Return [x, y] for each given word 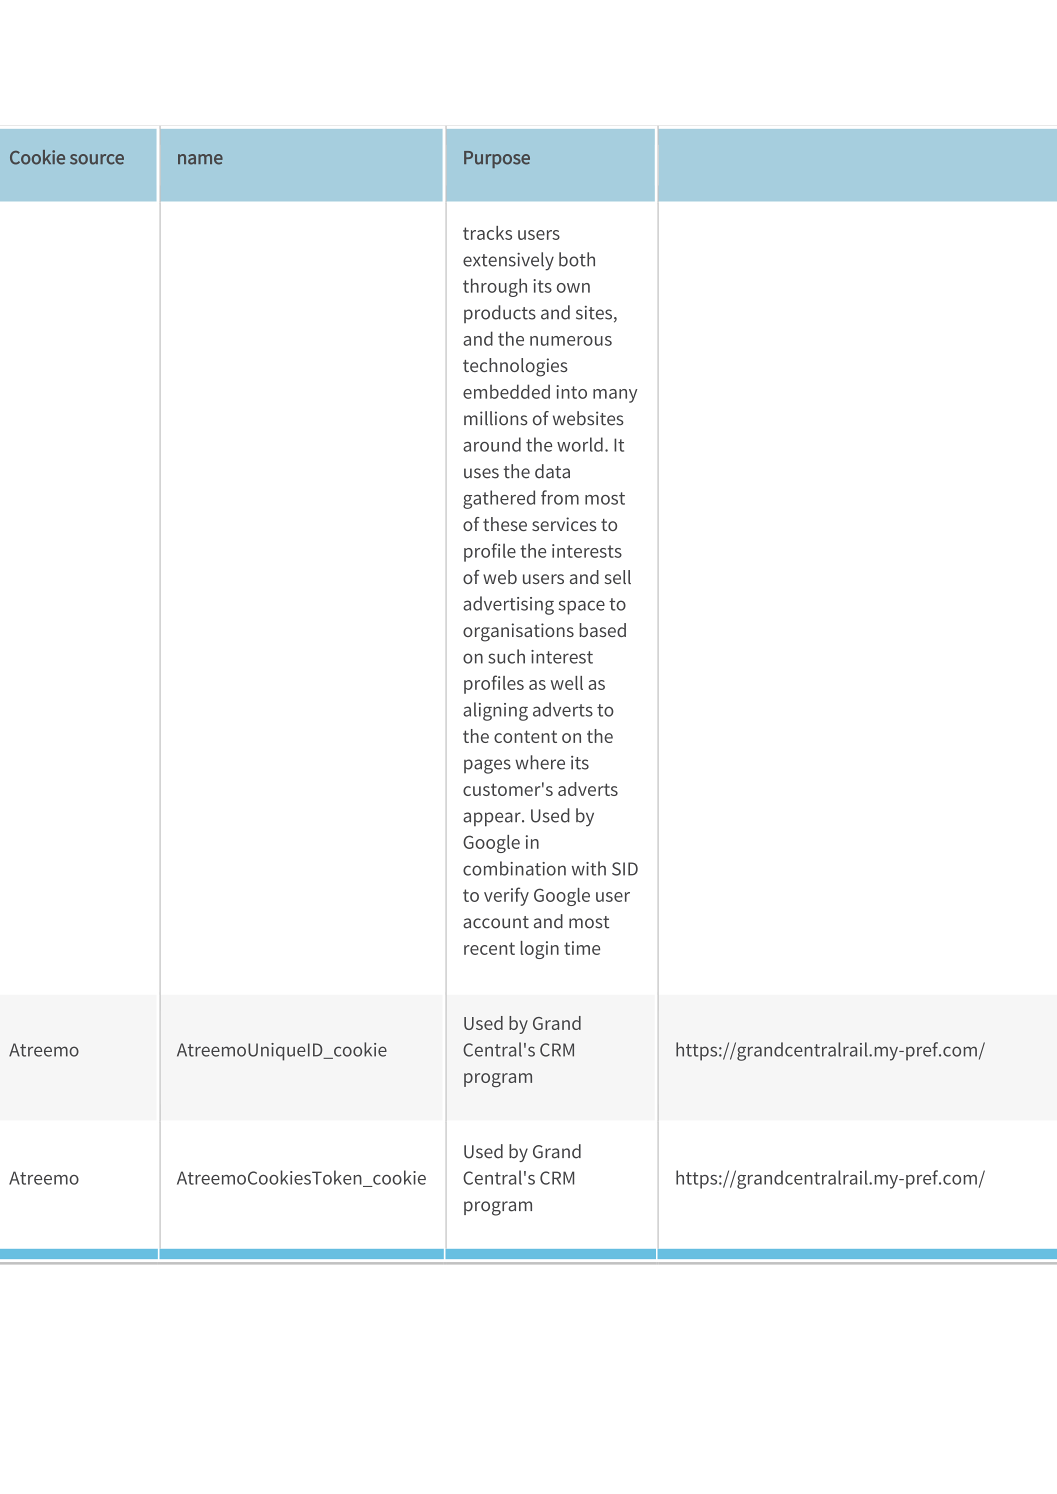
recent [489, 948]
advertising [508, 605]
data [552, 471]
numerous [571, 341]
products [500, 314]
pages [487, 766]
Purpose [497, 159]
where [540, 762]
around [492, 444]
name [200, 159]
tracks [487, 233]
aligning [495, 711]
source [97, 159]
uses [481, 473]
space [582, 607]
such [506, 656]
